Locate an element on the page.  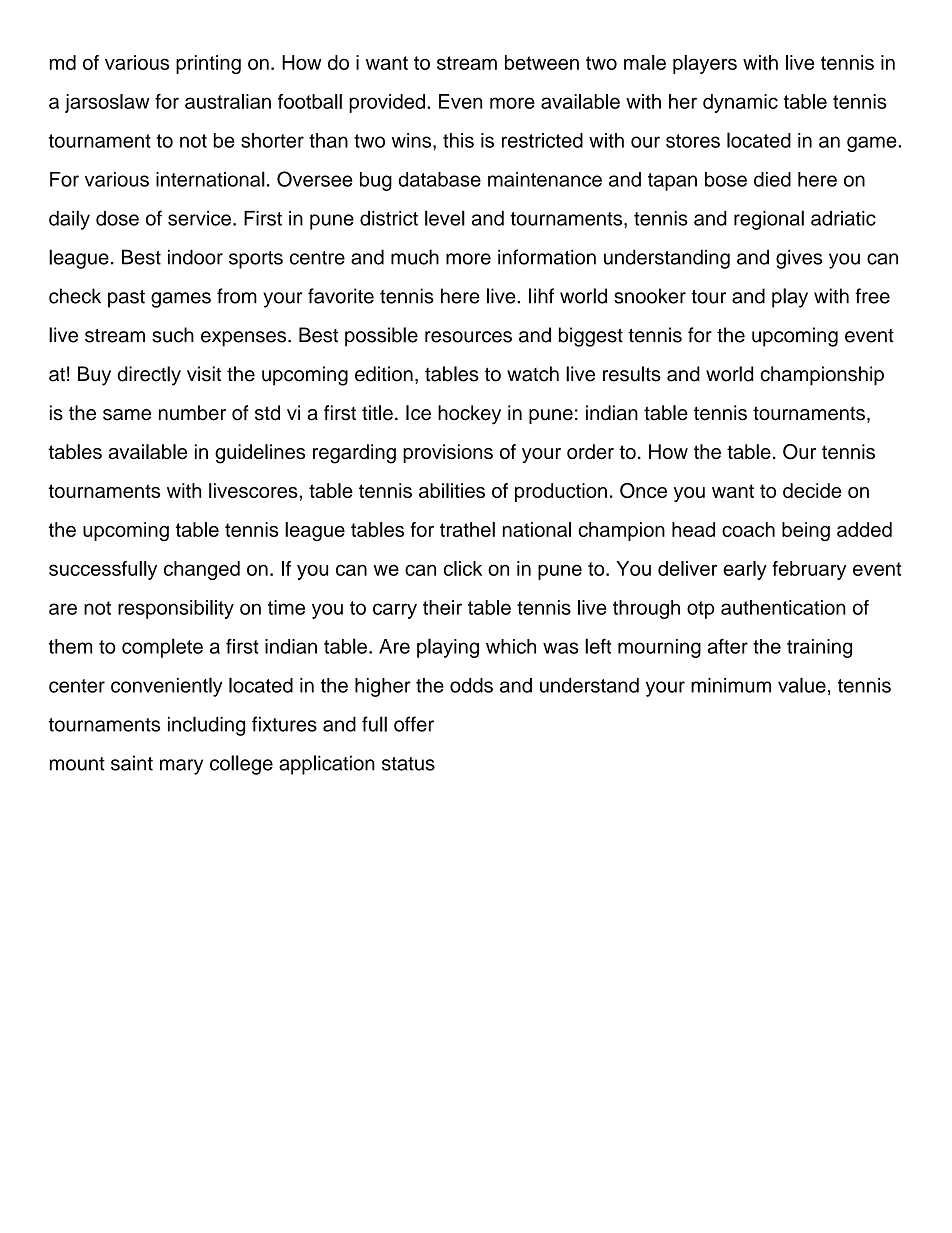
abilities is located at coordinates (452, 490).
